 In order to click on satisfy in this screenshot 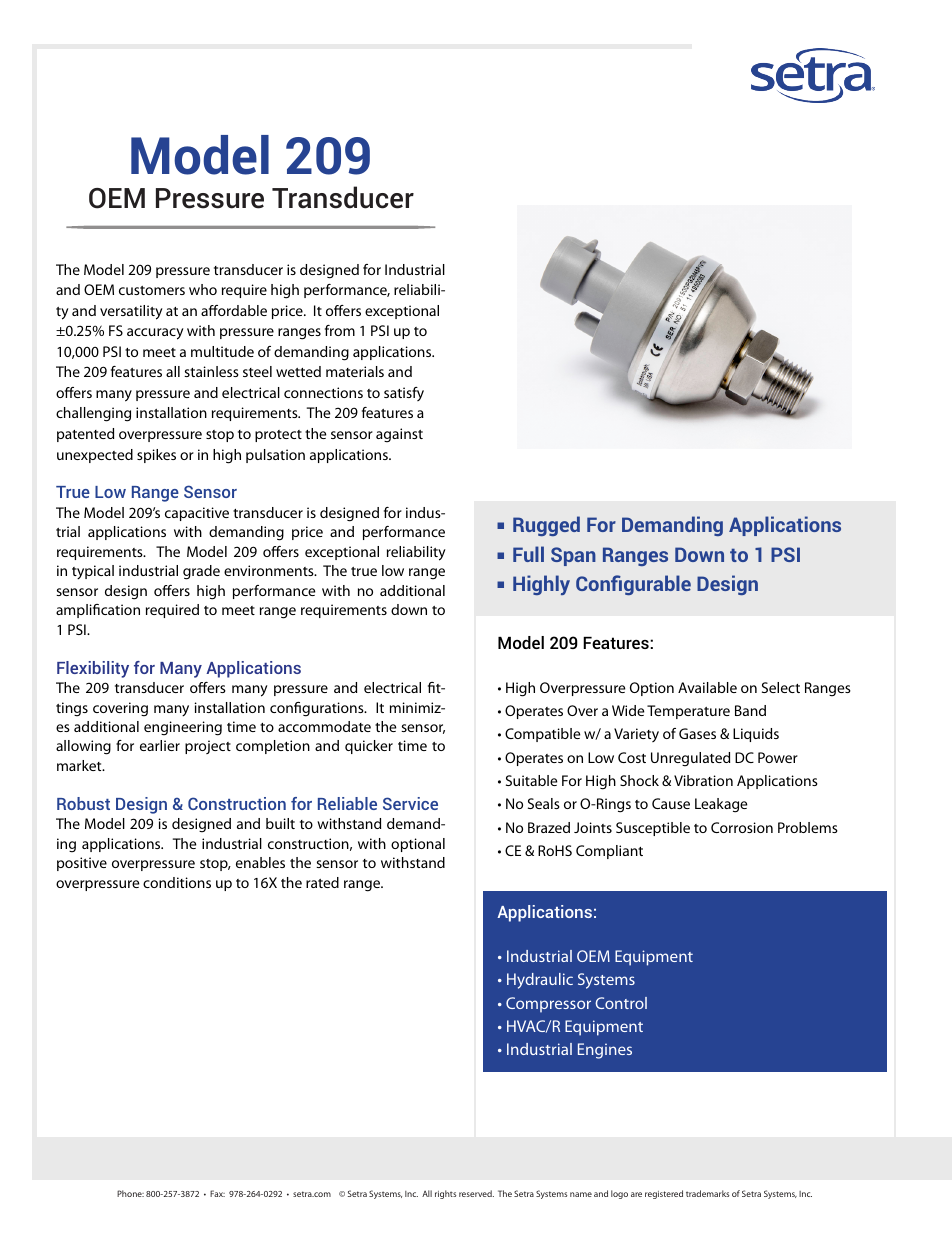, I will do `click(404, 394)`.
